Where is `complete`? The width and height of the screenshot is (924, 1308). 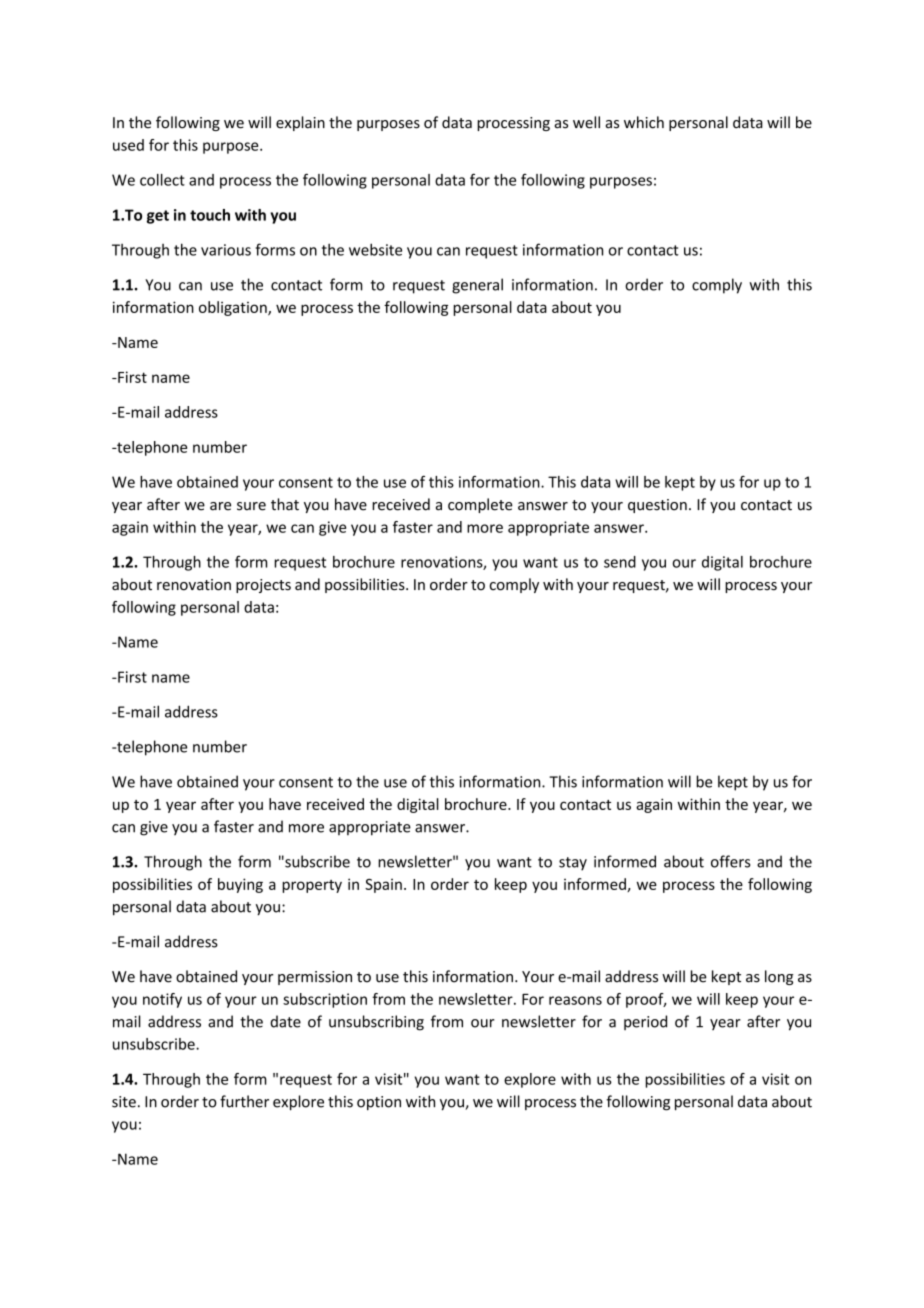 complete is located at coordinates (480, 505).
